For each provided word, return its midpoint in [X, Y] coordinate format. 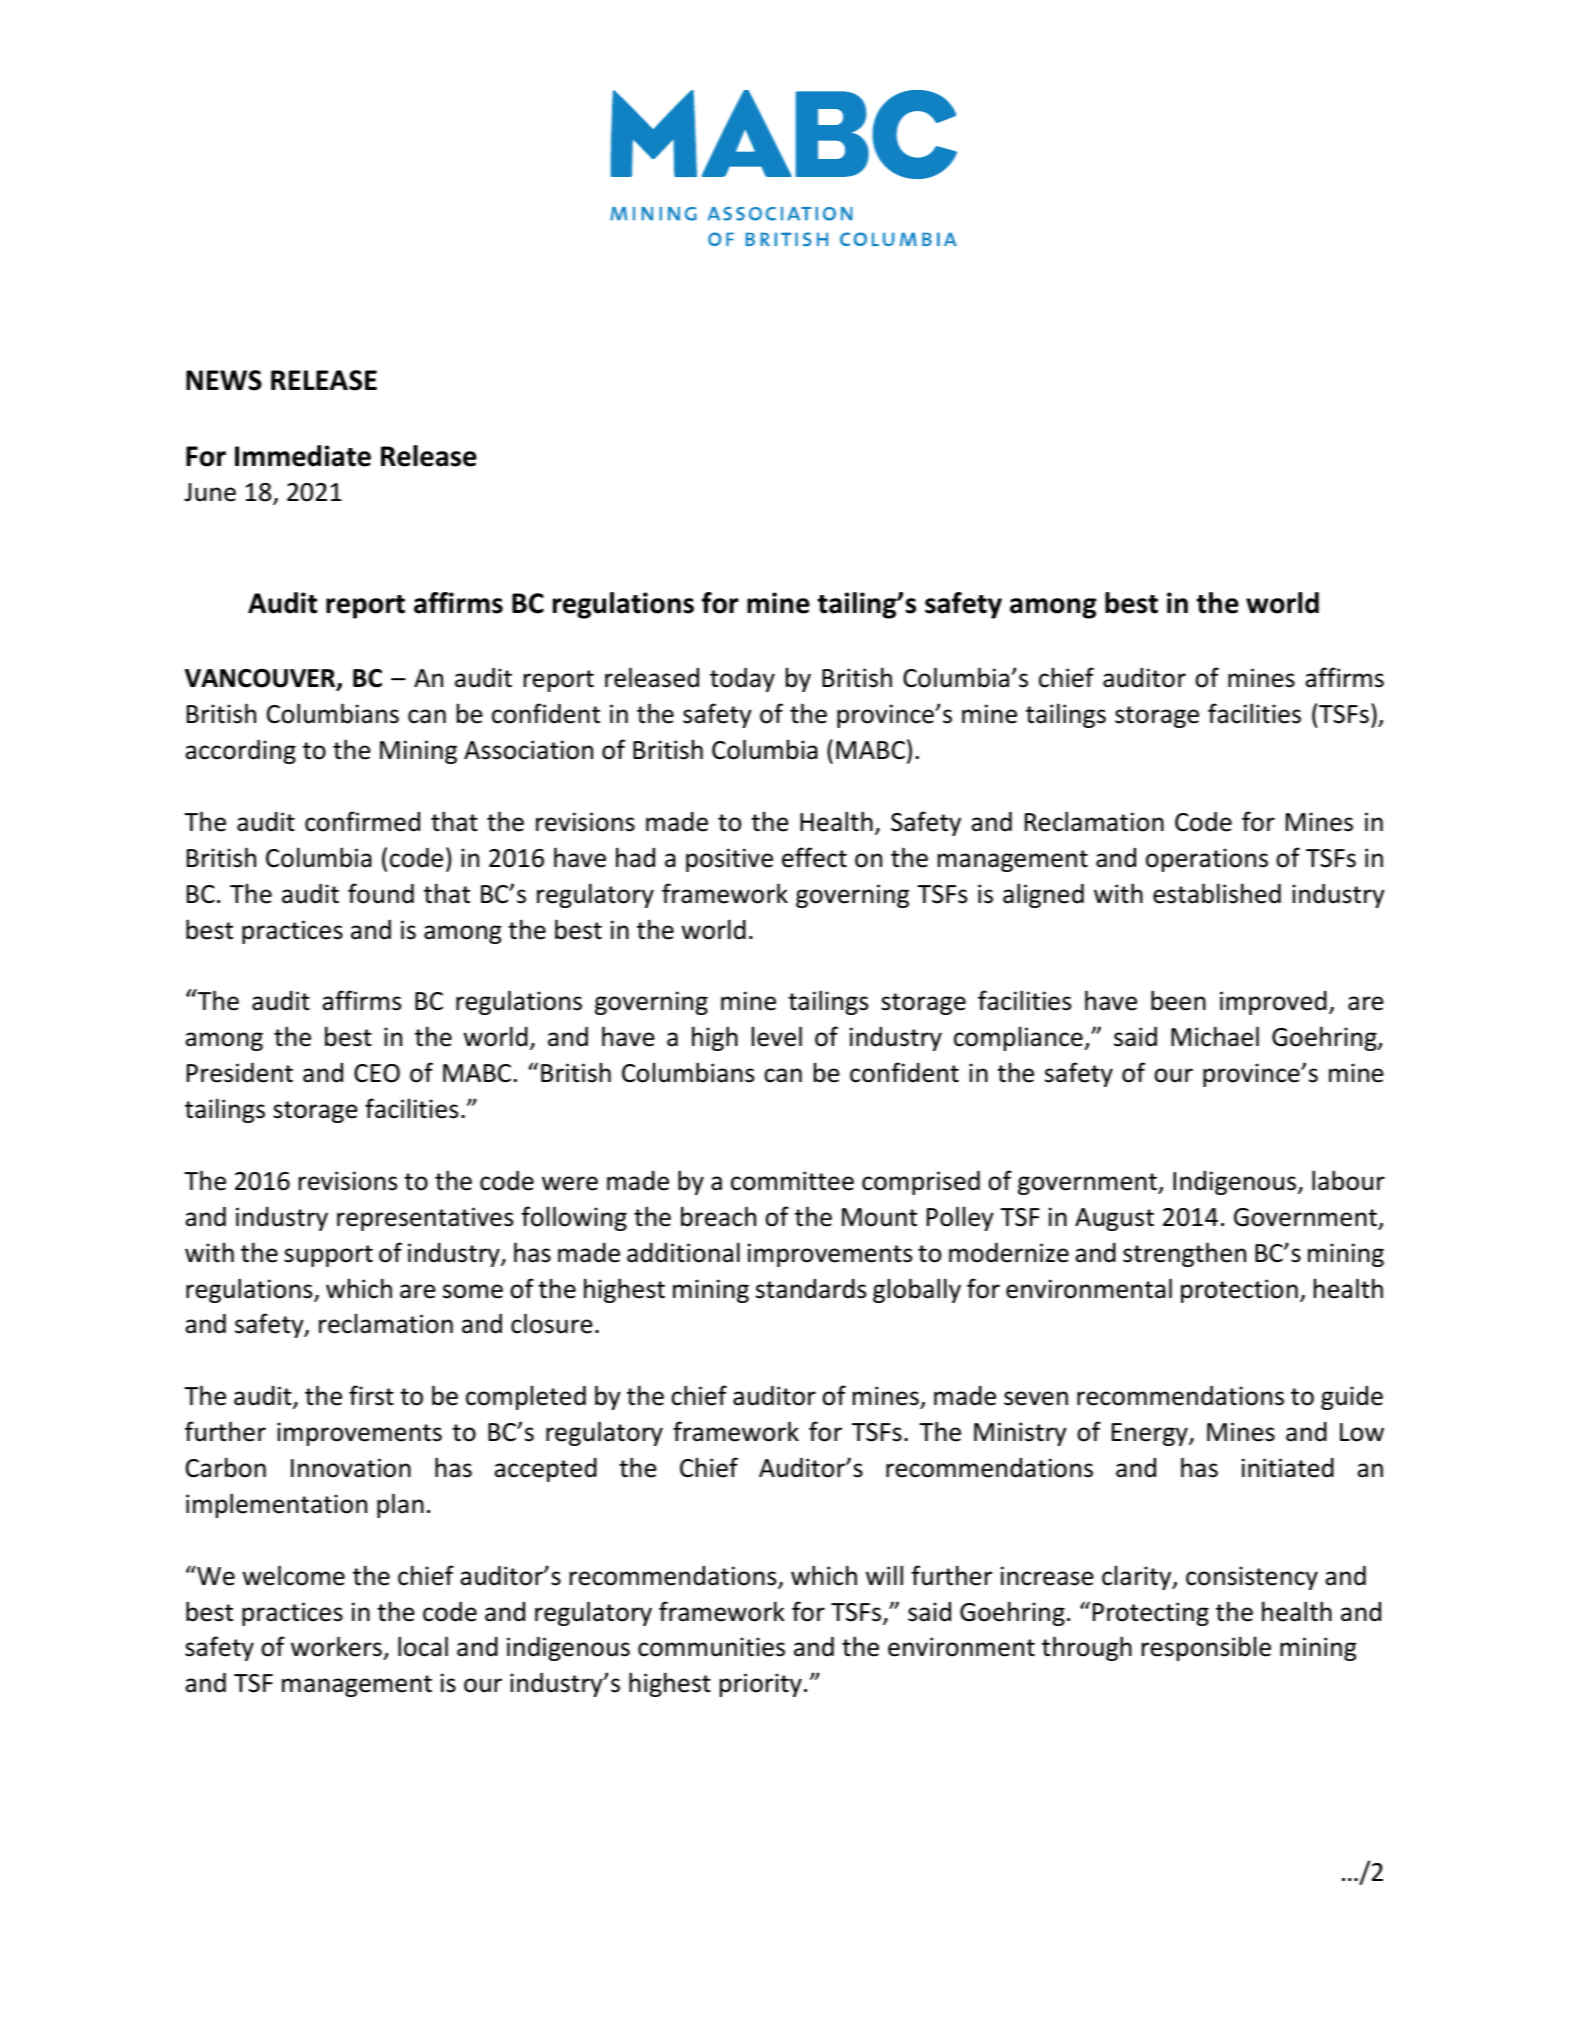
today [742, 680]
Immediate [303, 456]
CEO [377, 1073]
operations [1207, 860]
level [777, 1036]
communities [711, 1647]
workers [337, 1648]
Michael [1215, 1036]
